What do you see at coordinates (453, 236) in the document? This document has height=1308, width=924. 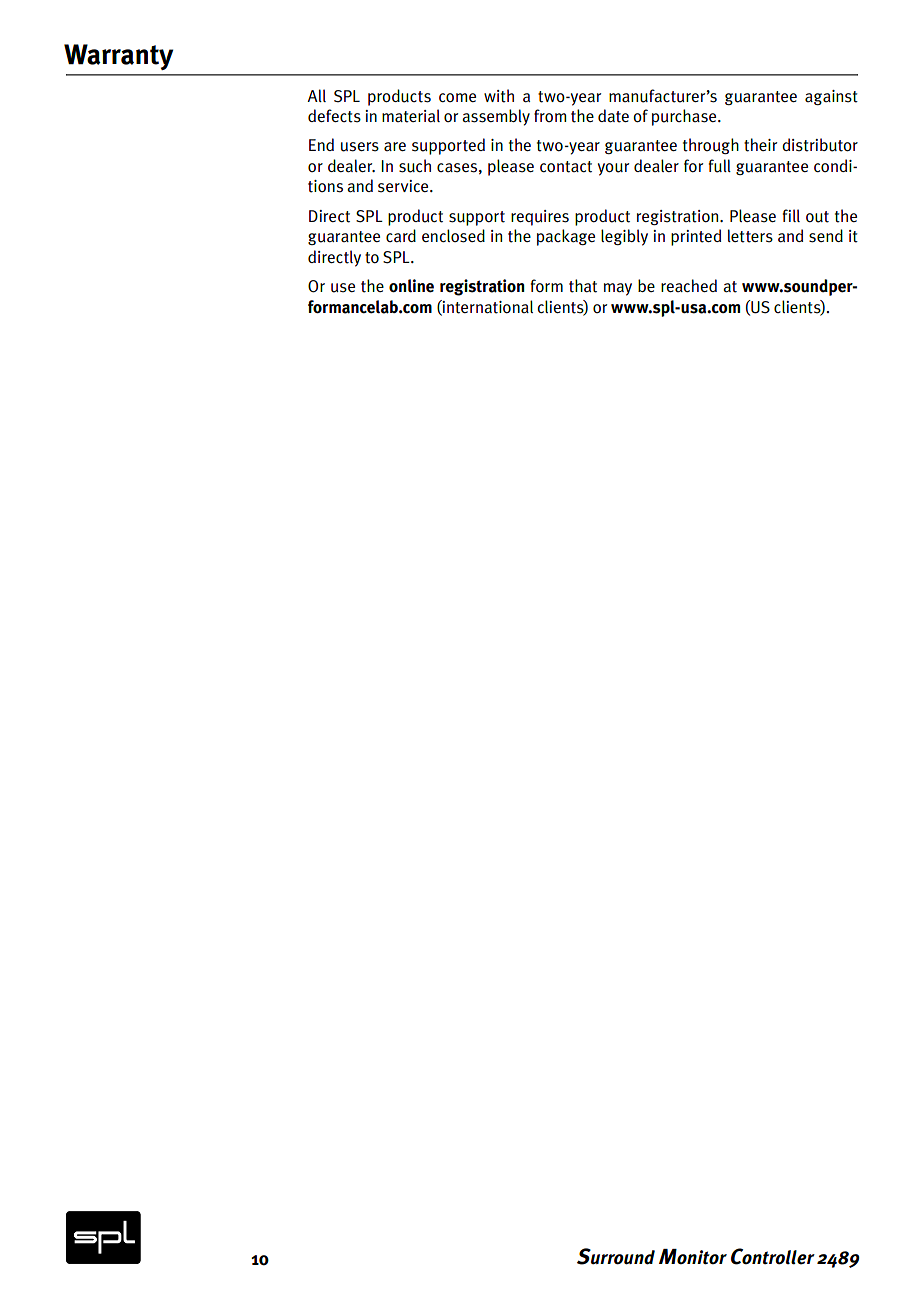 I see `enclosed` at bounding box center [453, 236].
